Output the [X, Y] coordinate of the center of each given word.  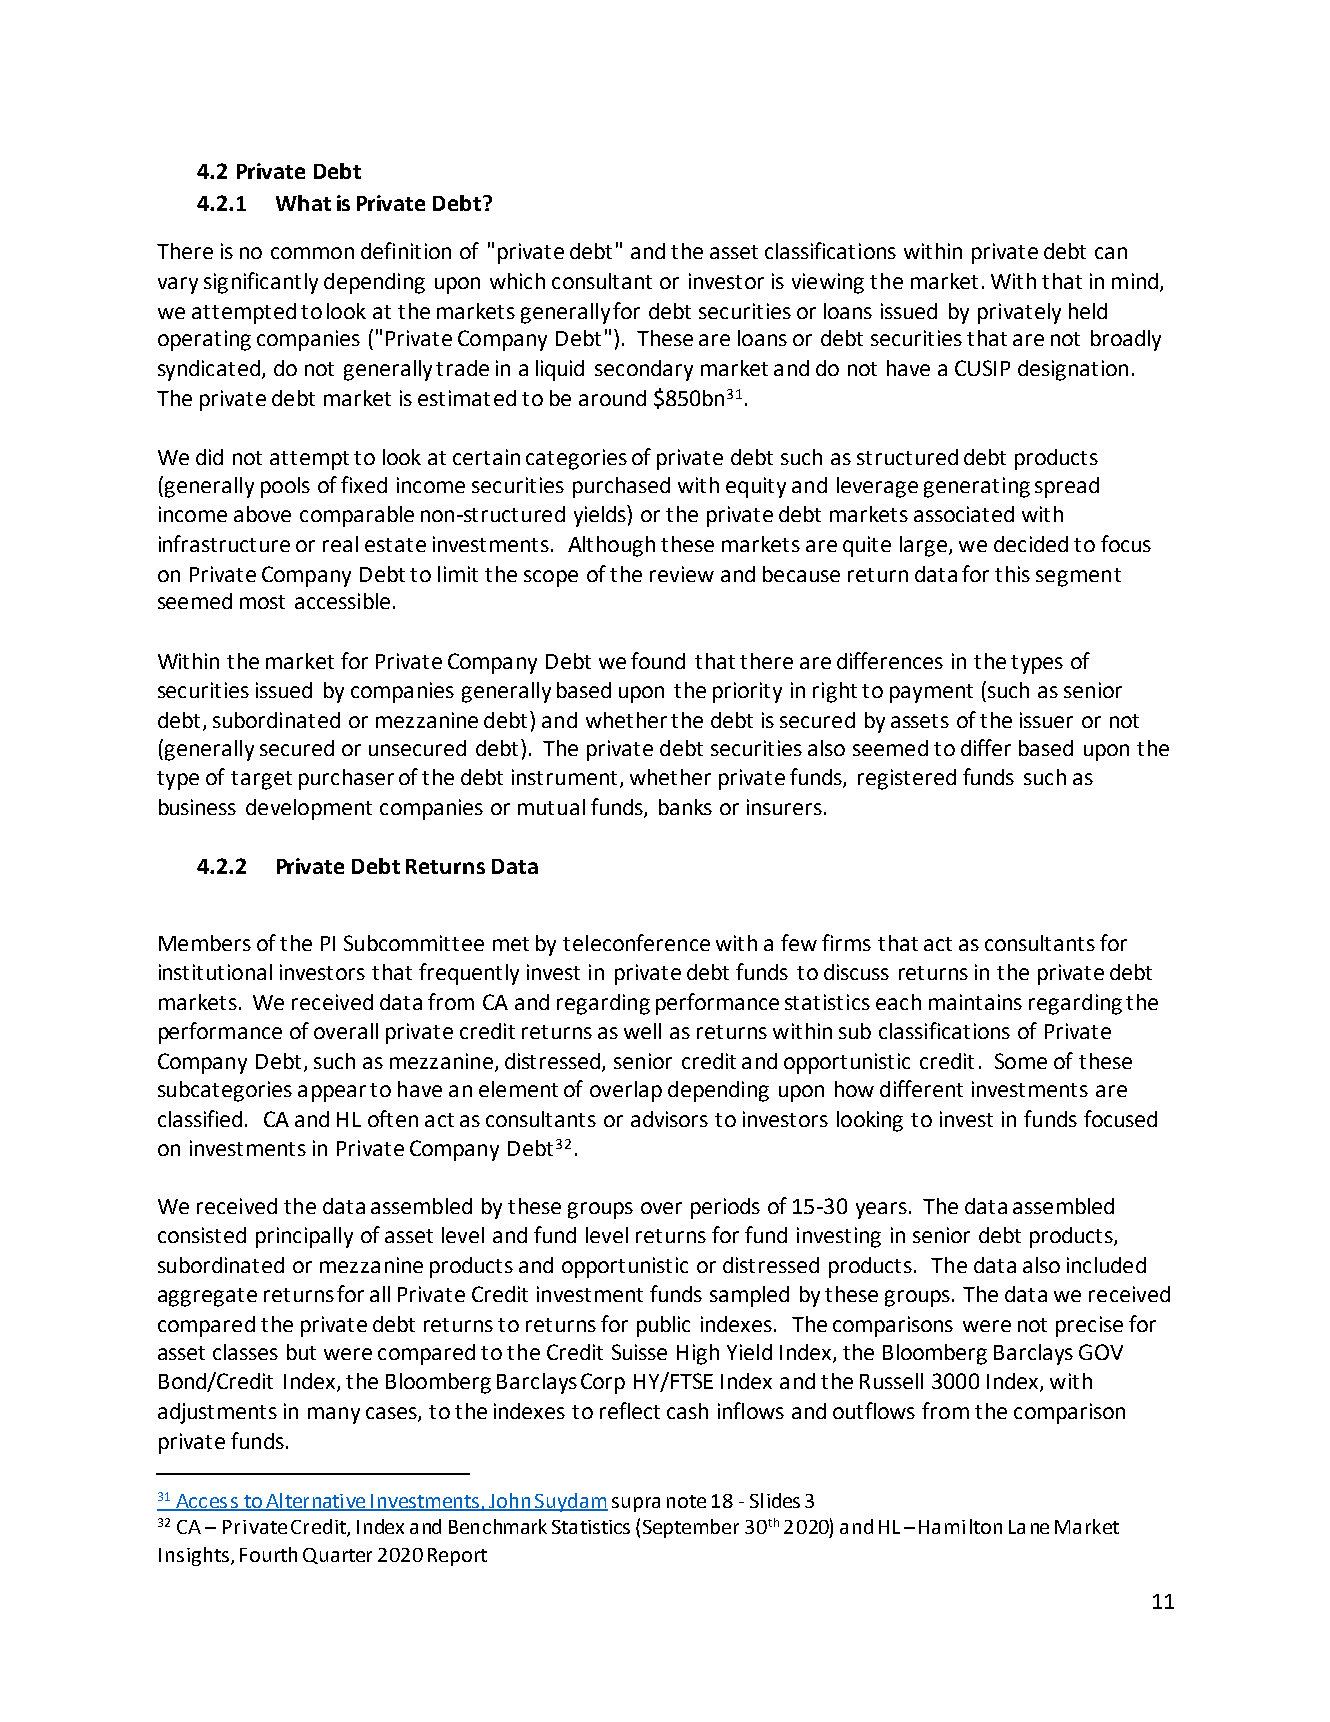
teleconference [636, 942]
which [517, 281]
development [309, 809]
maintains [975, 1002]
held [1088, 311]
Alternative [315, 1501]
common [312, 253]
